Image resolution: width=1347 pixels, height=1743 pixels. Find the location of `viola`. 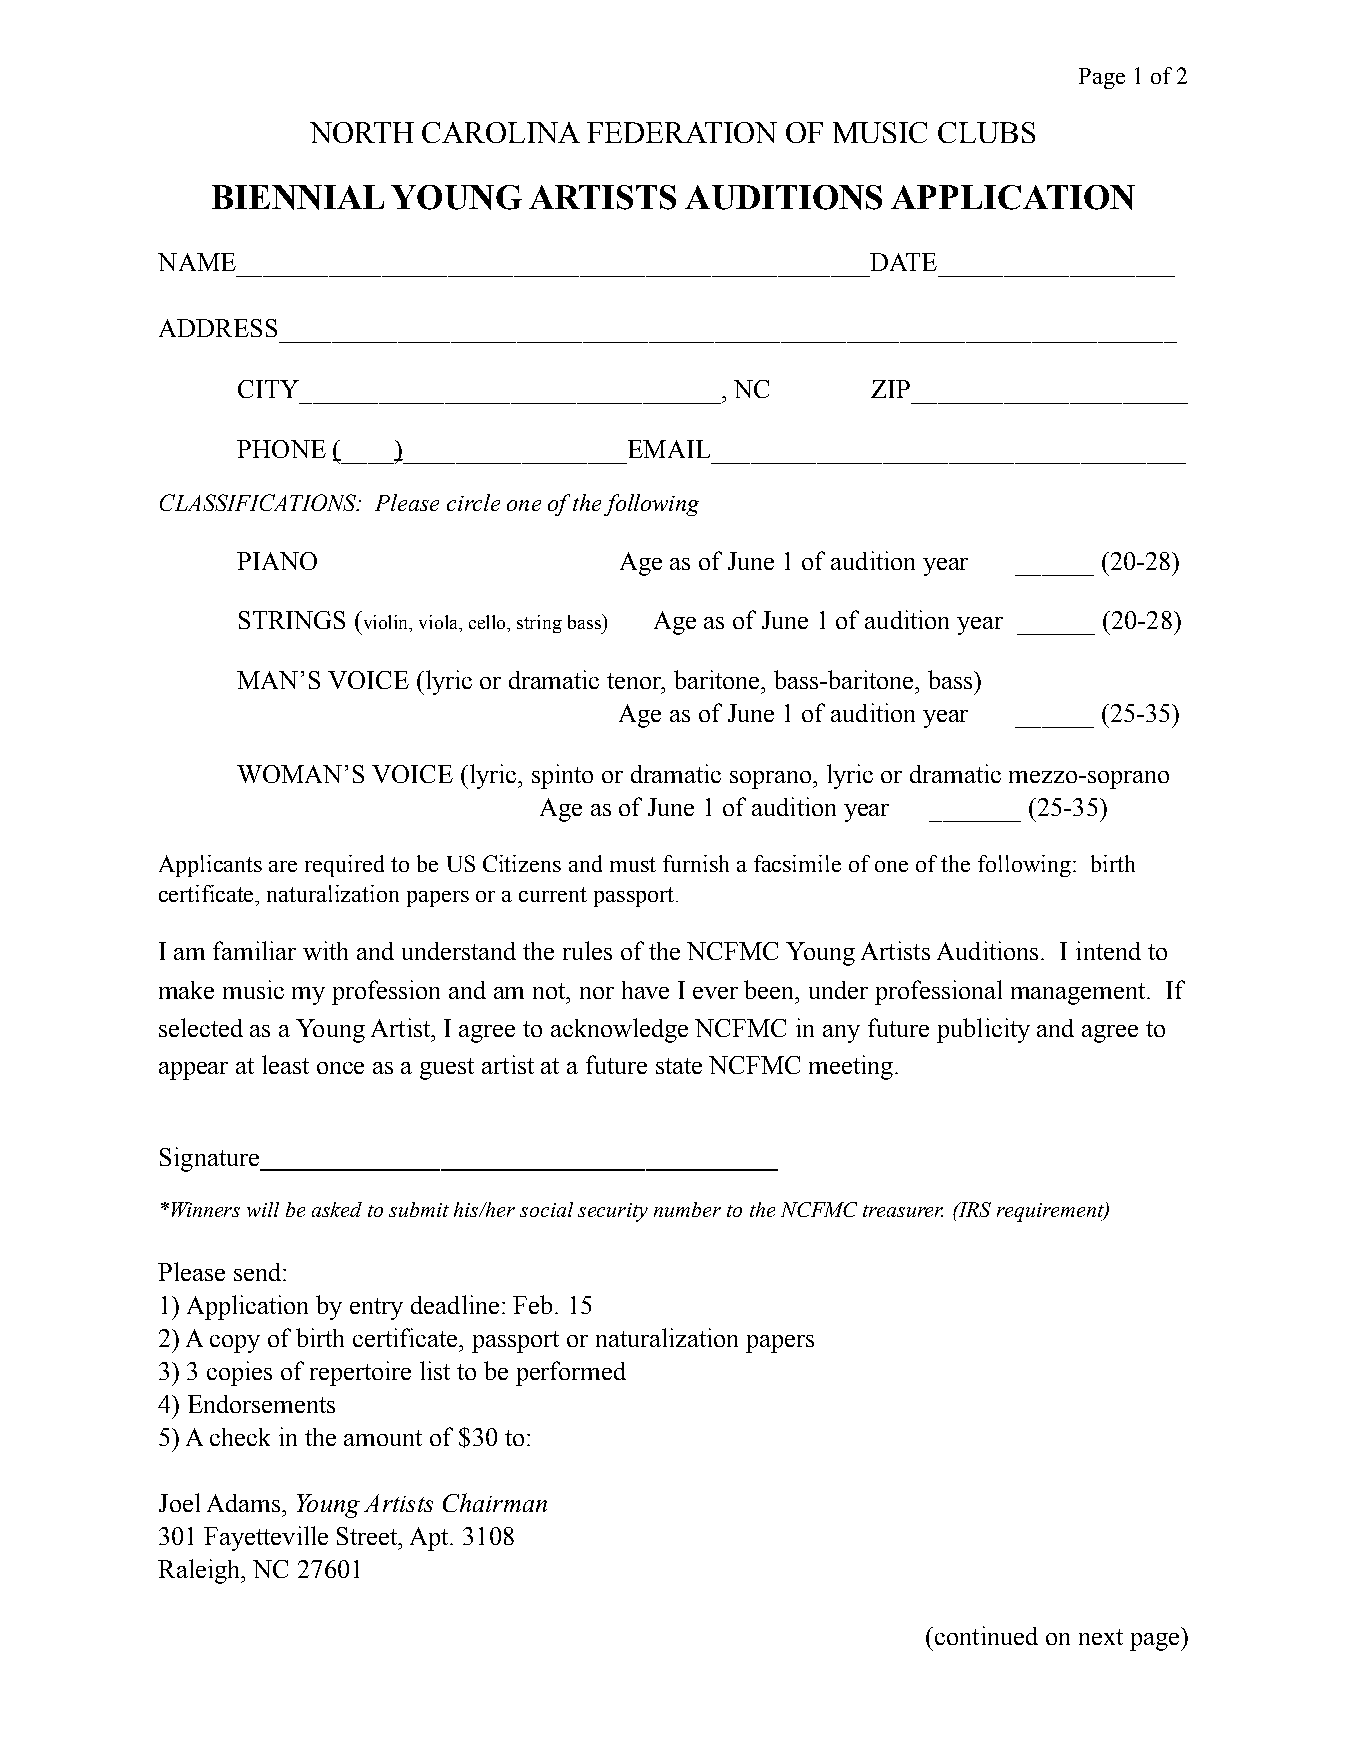

viola is located at coordinates (440, 623).
